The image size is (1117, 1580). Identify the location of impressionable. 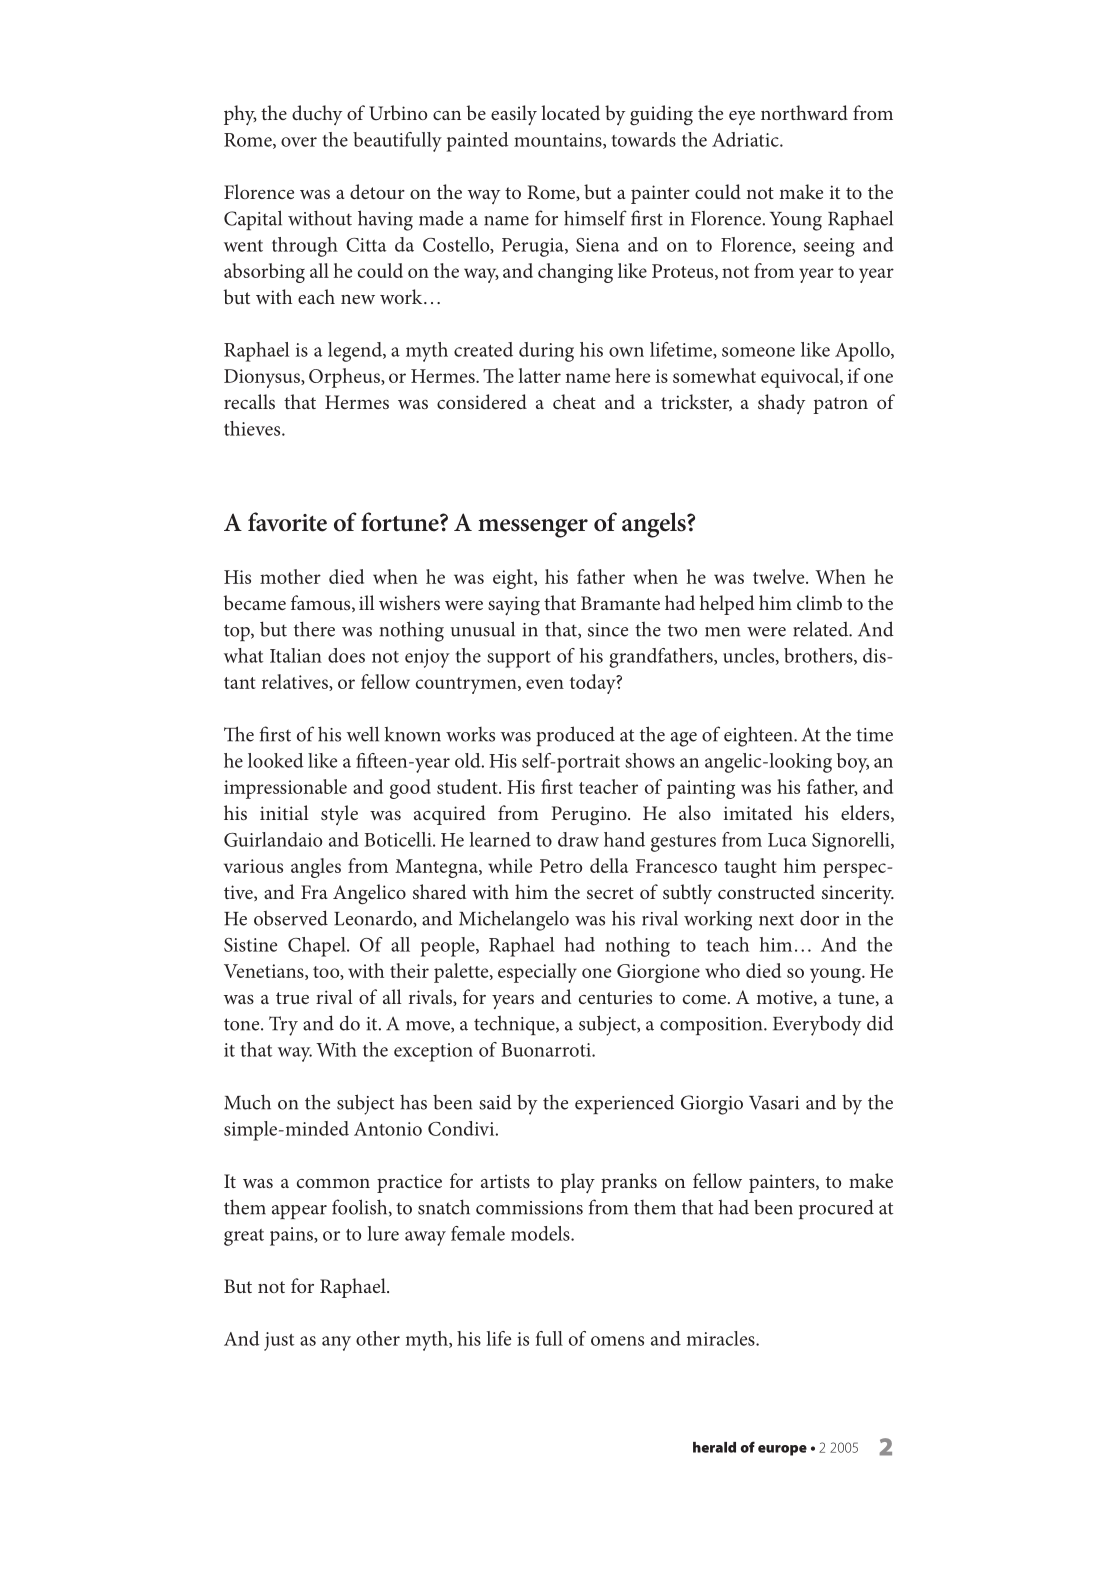
(285, 789).
